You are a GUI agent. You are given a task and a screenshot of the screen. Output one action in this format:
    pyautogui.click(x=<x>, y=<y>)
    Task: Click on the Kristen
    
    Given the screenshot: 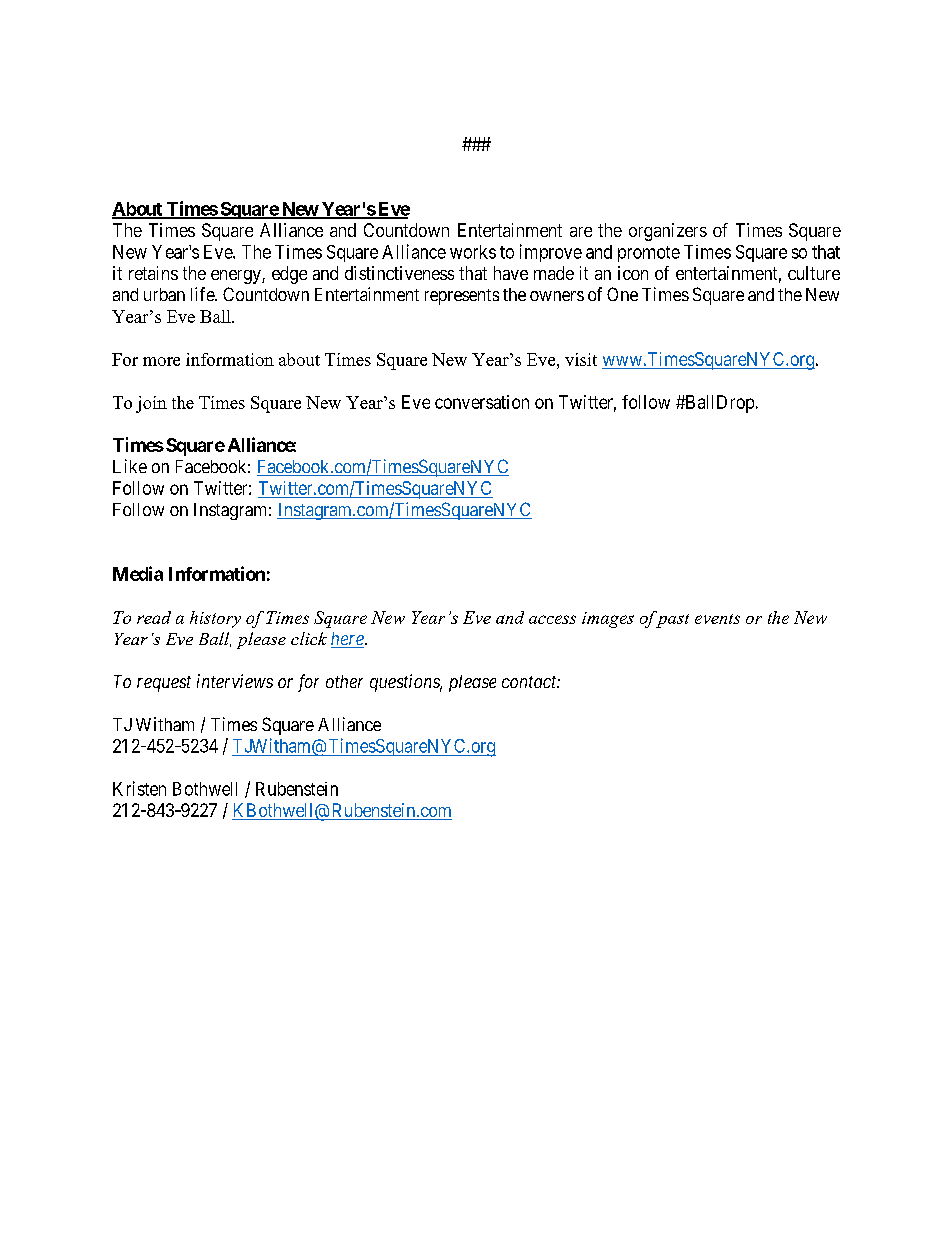 What is the action you would take?
    pyautogui.click(x=139, y=788)
